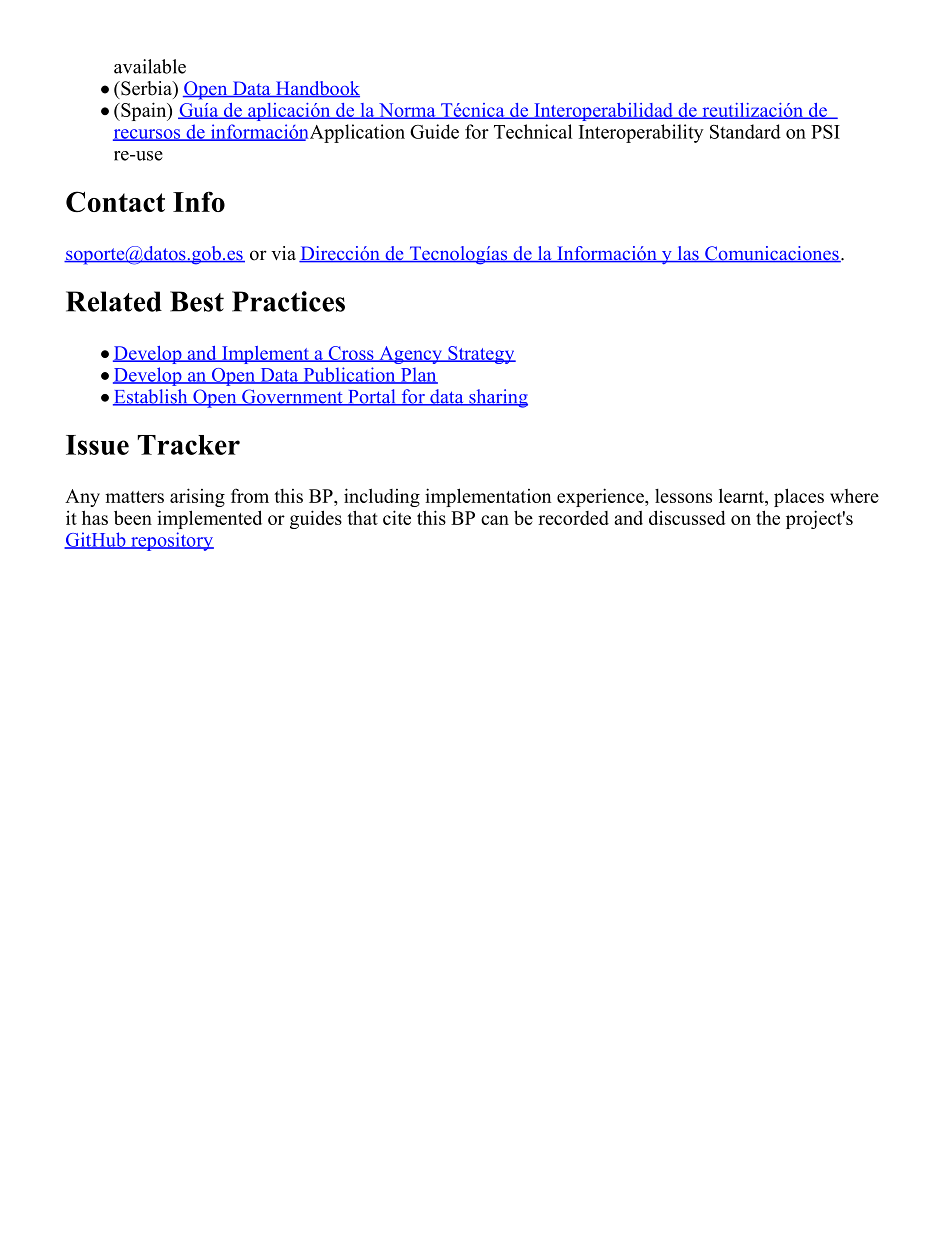 This image has width=952, height=1233. I want to click on repository, so click(171, 541).
